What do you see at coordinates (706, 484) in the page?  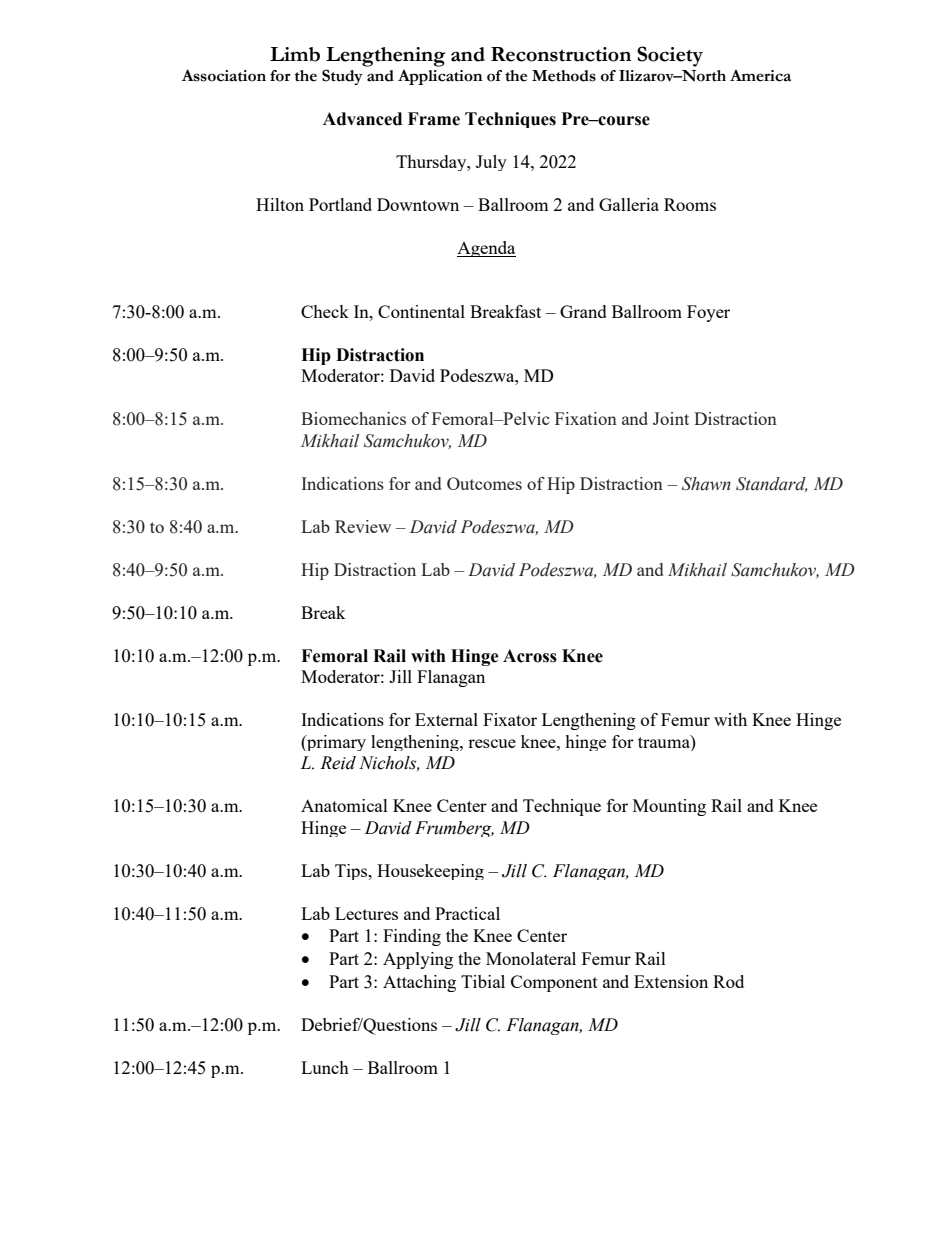 I see `Shawn` at bounding box center [706, 484].
